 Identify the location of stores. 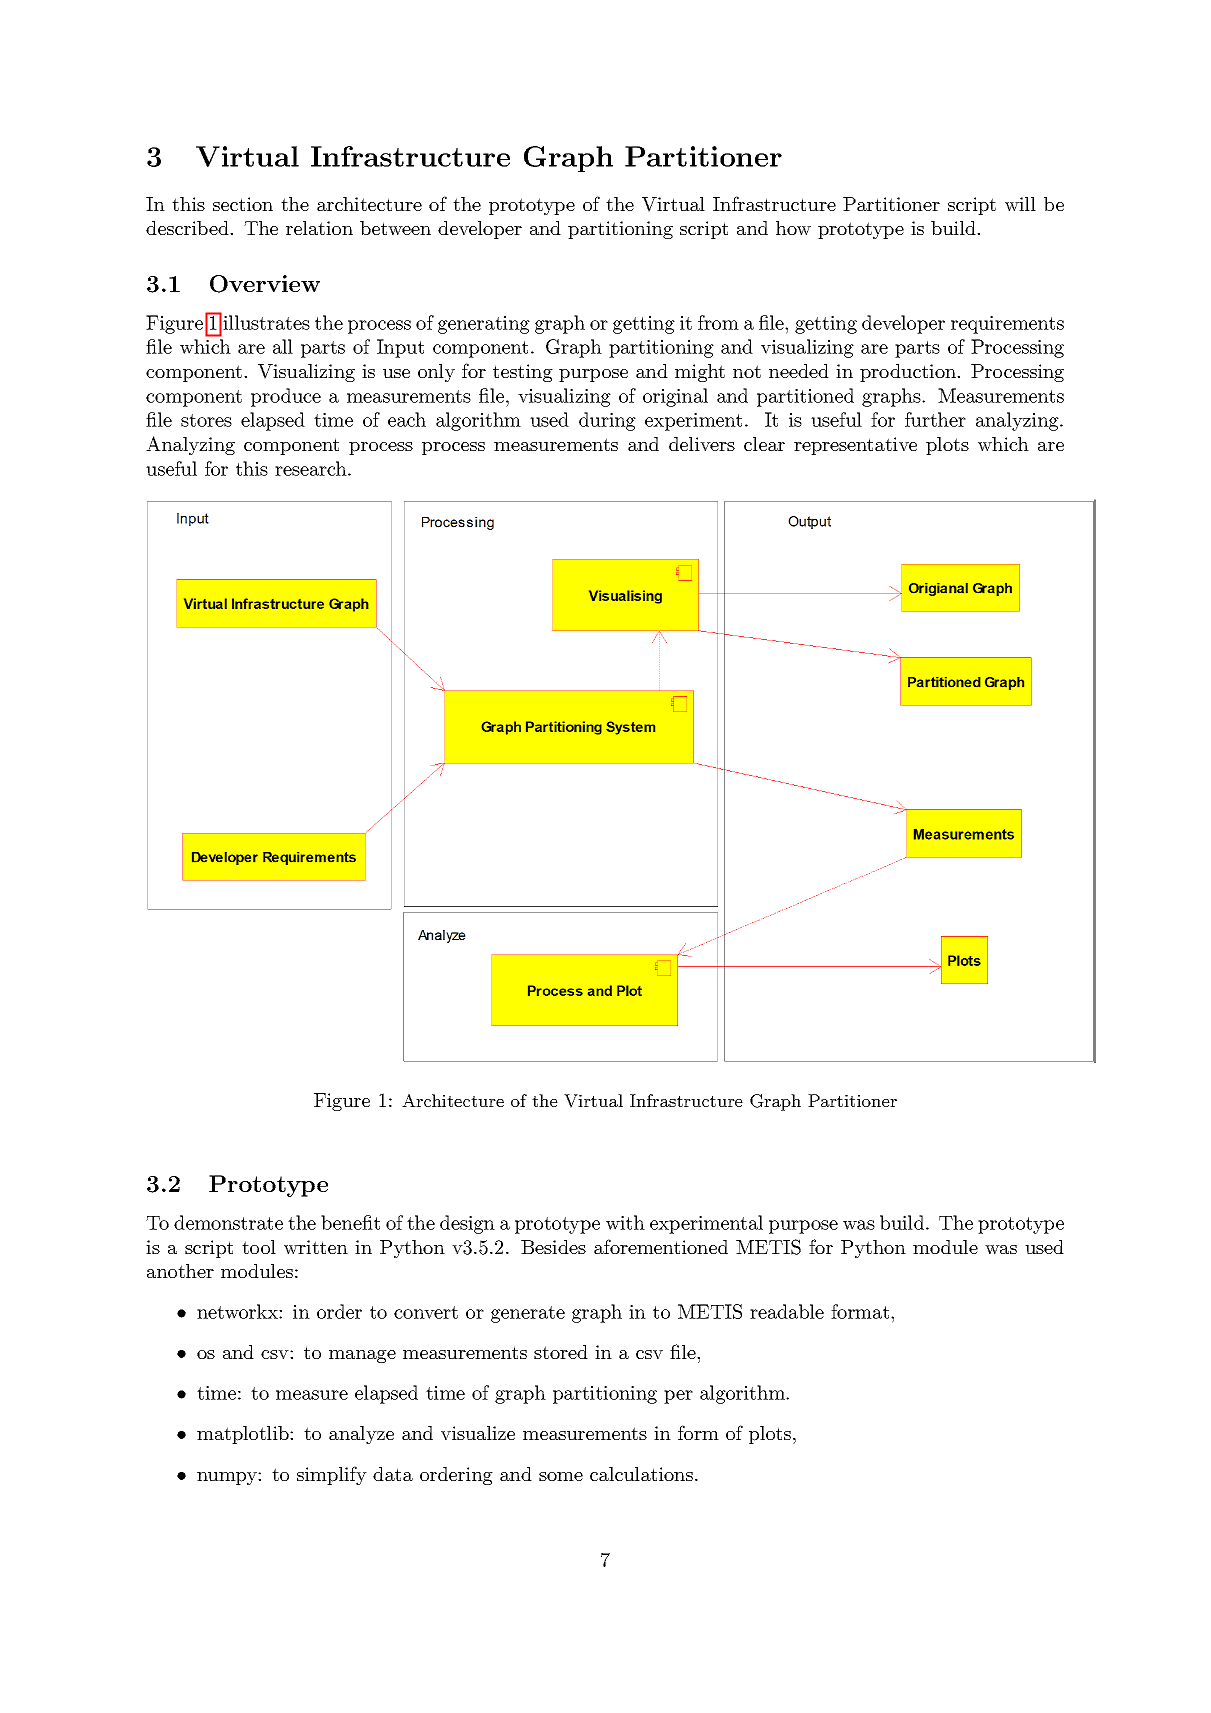
(206, 420).
